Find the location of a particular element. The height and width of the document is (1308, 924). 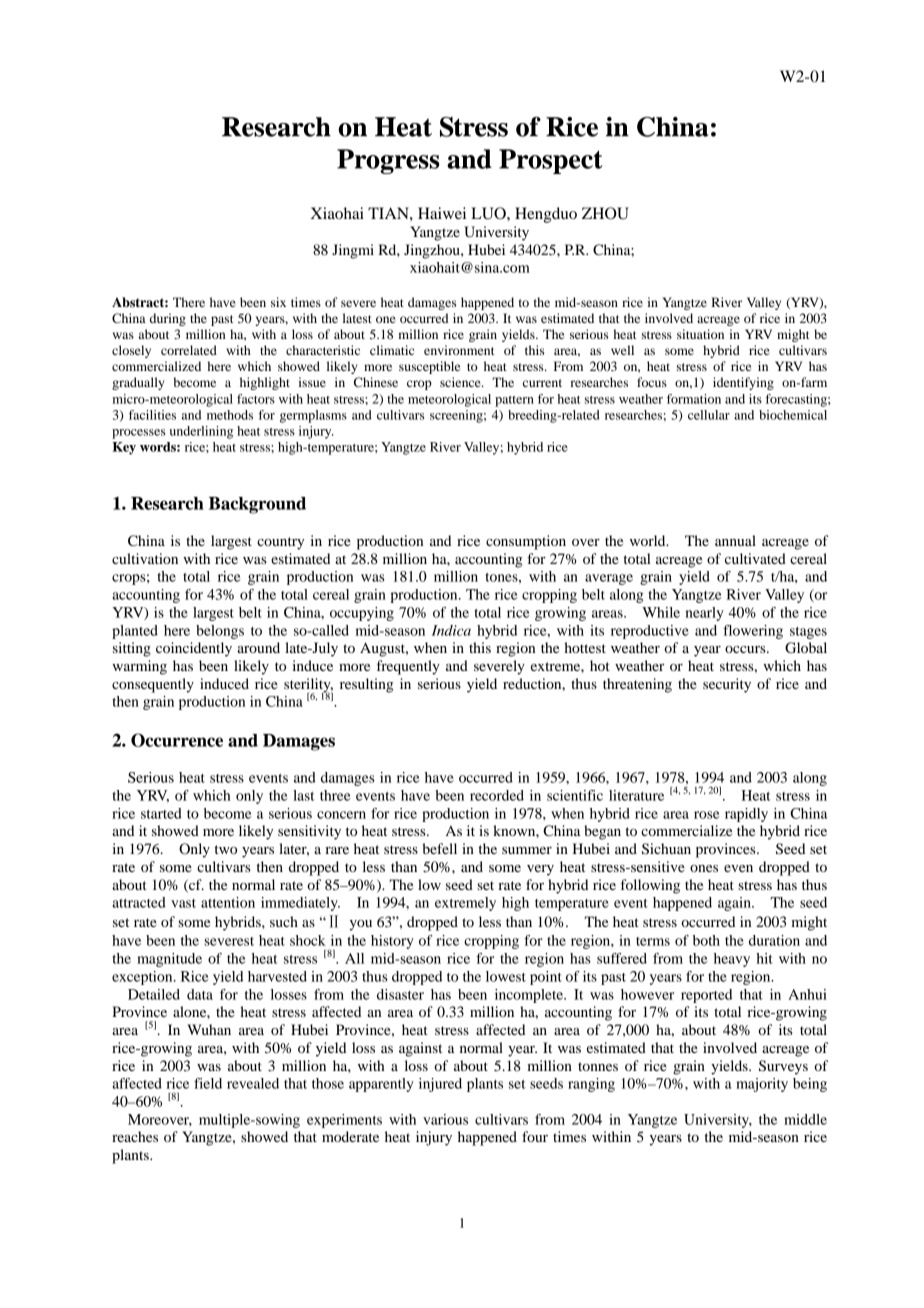

field is located at coordinates (208, 1083).
